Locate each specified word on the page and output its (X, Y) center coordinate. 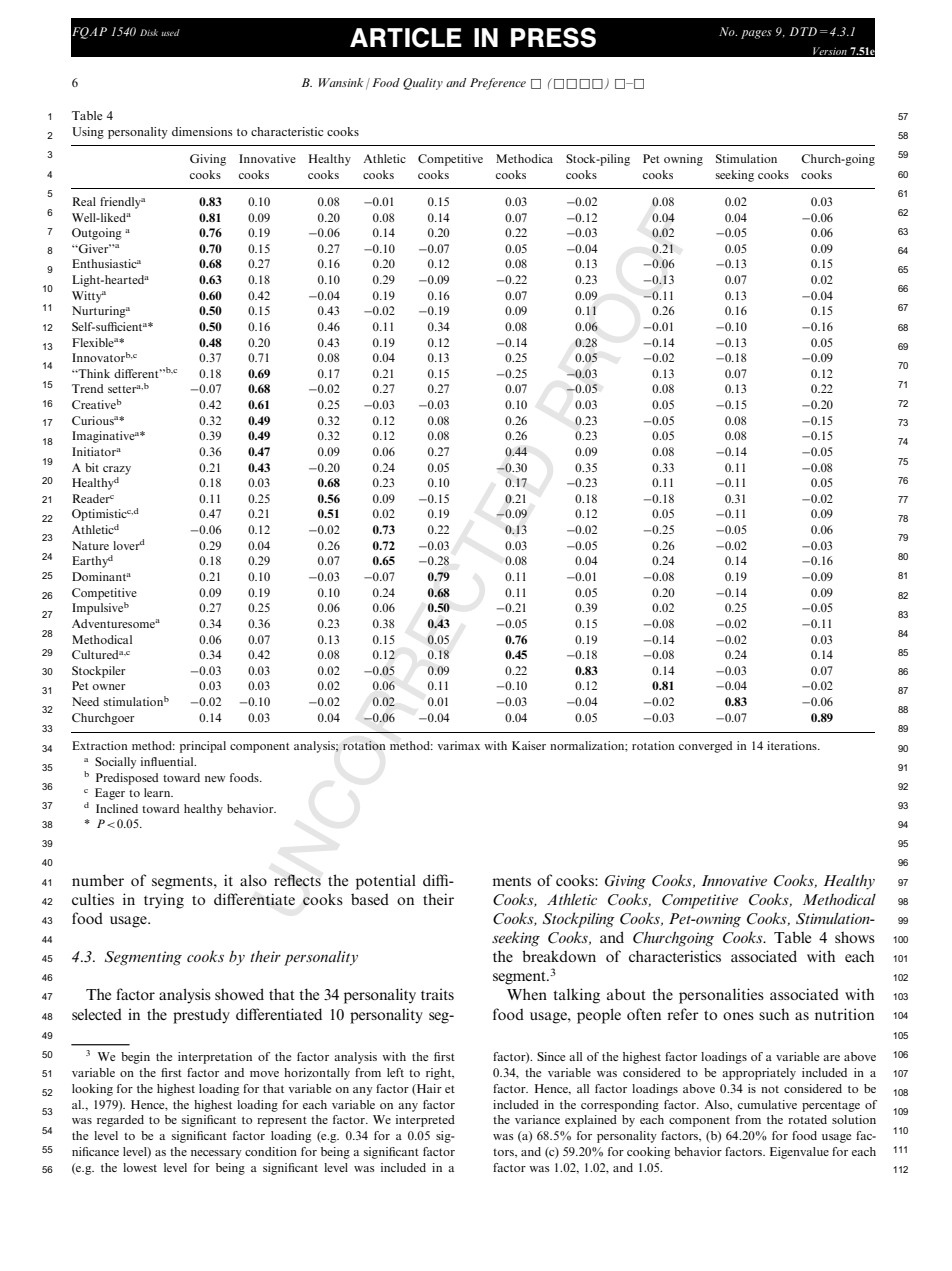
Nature (90, 545)
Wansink (341, 82)
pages (756, 34)
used (170, 32)
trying (164, 901)
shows (855, 937)
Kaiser (529, 745)
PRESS (553, 37)
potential (386, 882)
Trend (87, 388)
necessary (216, 1154)
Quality (423, 84)
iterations (793, 745)
